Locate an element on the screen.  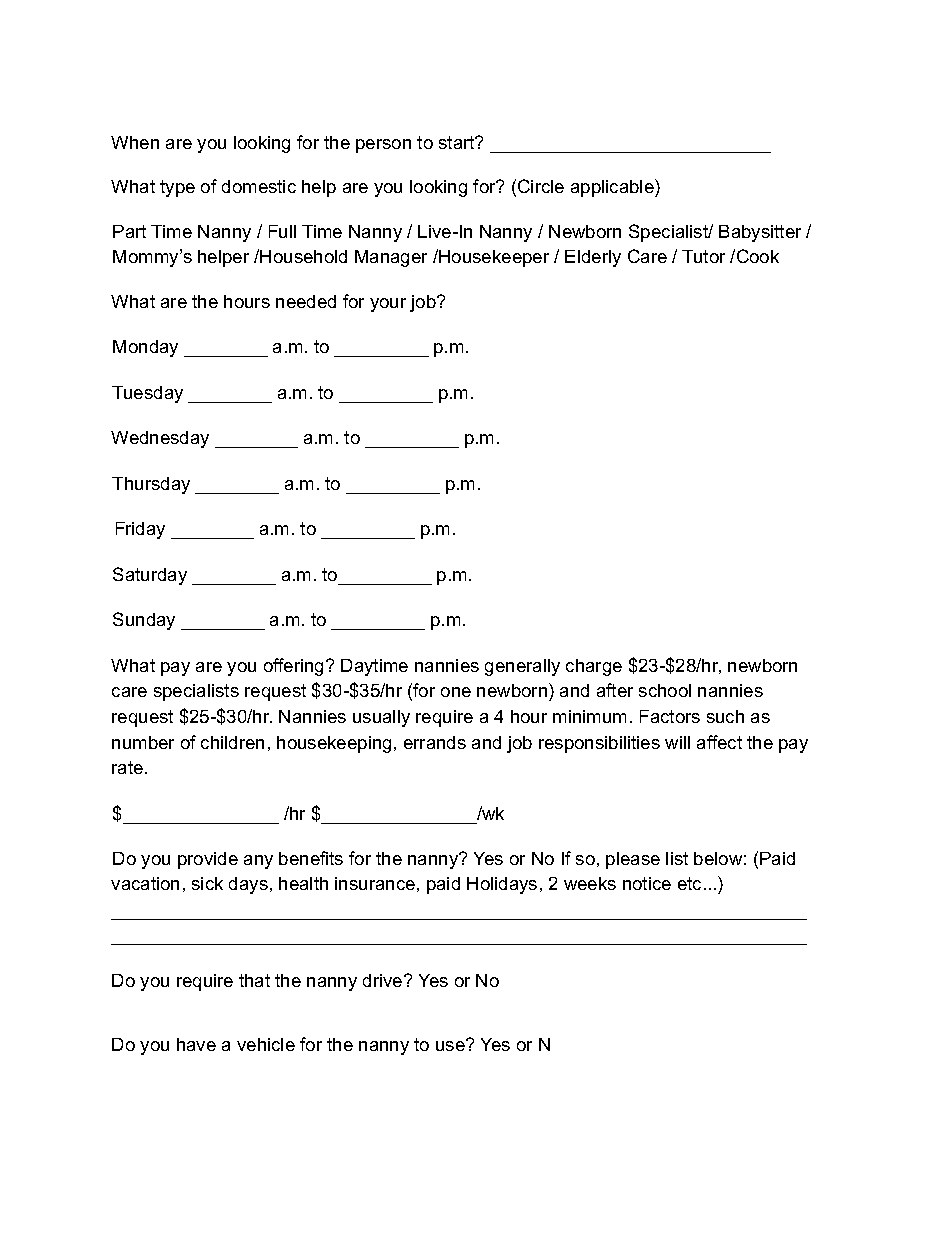
person is located at coordinates (383, 146).
